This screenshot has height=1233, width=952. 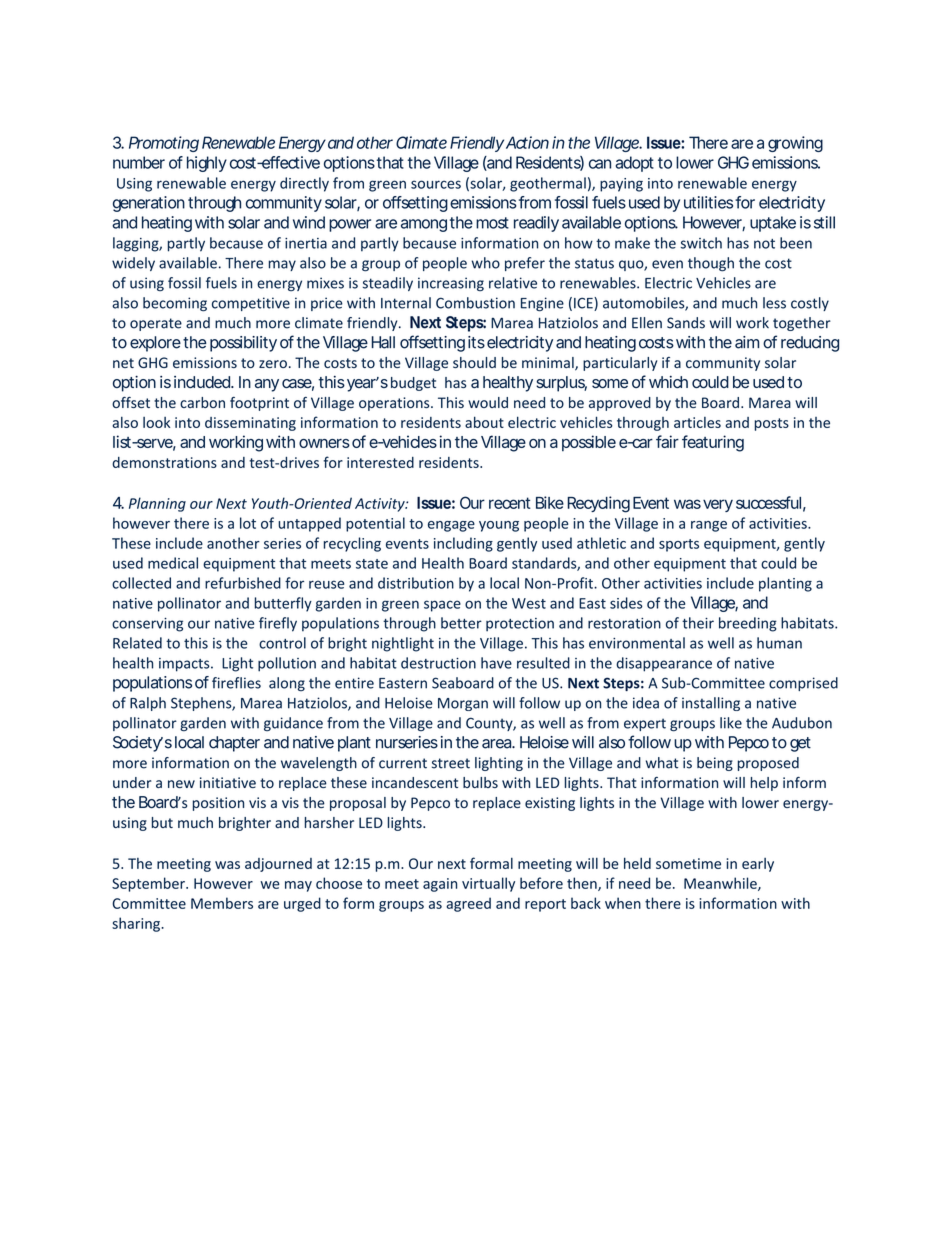 I want to click on human, so click(x=779, y=643).
